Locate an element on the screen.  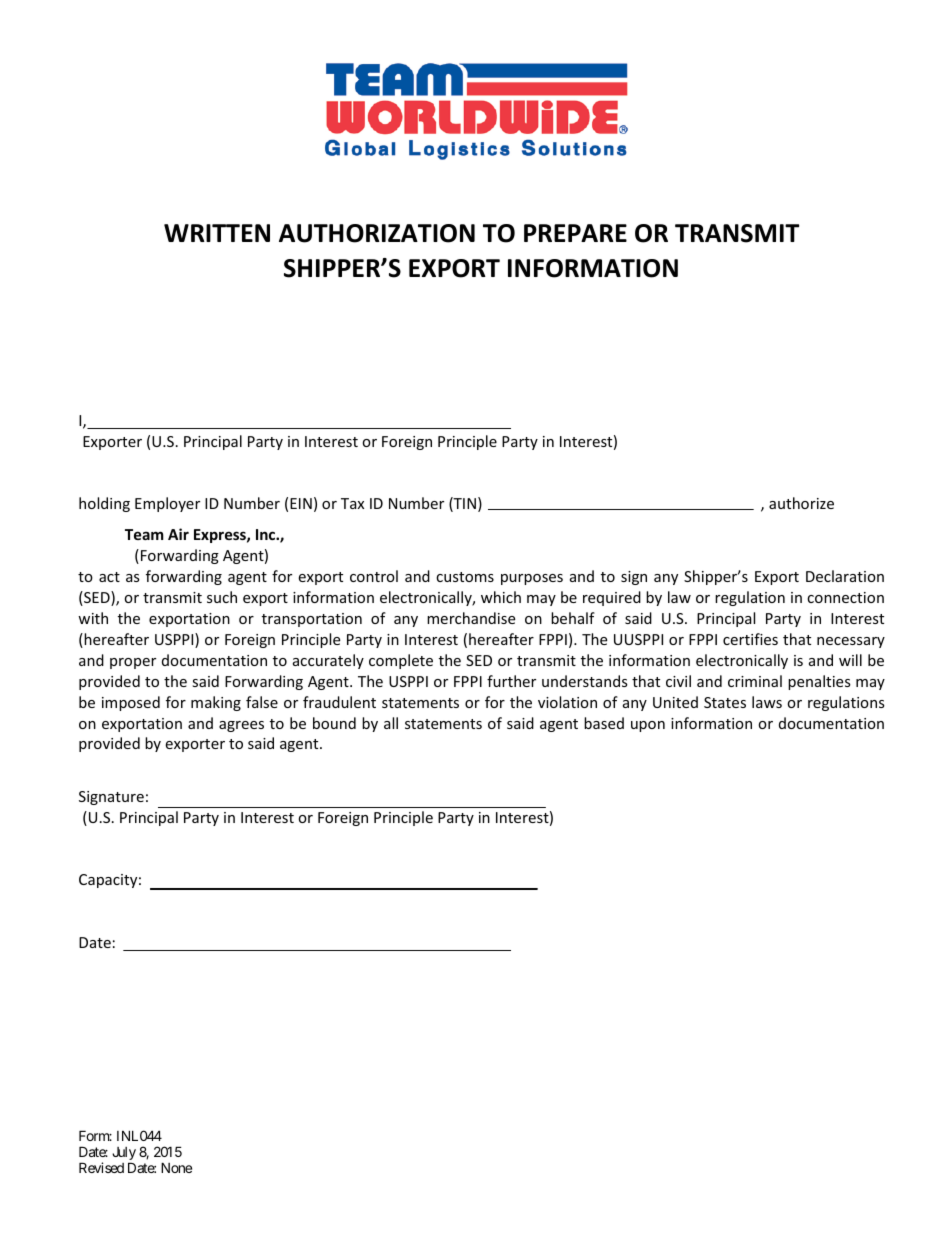
merchandise is located at coordinates (471, 618).
